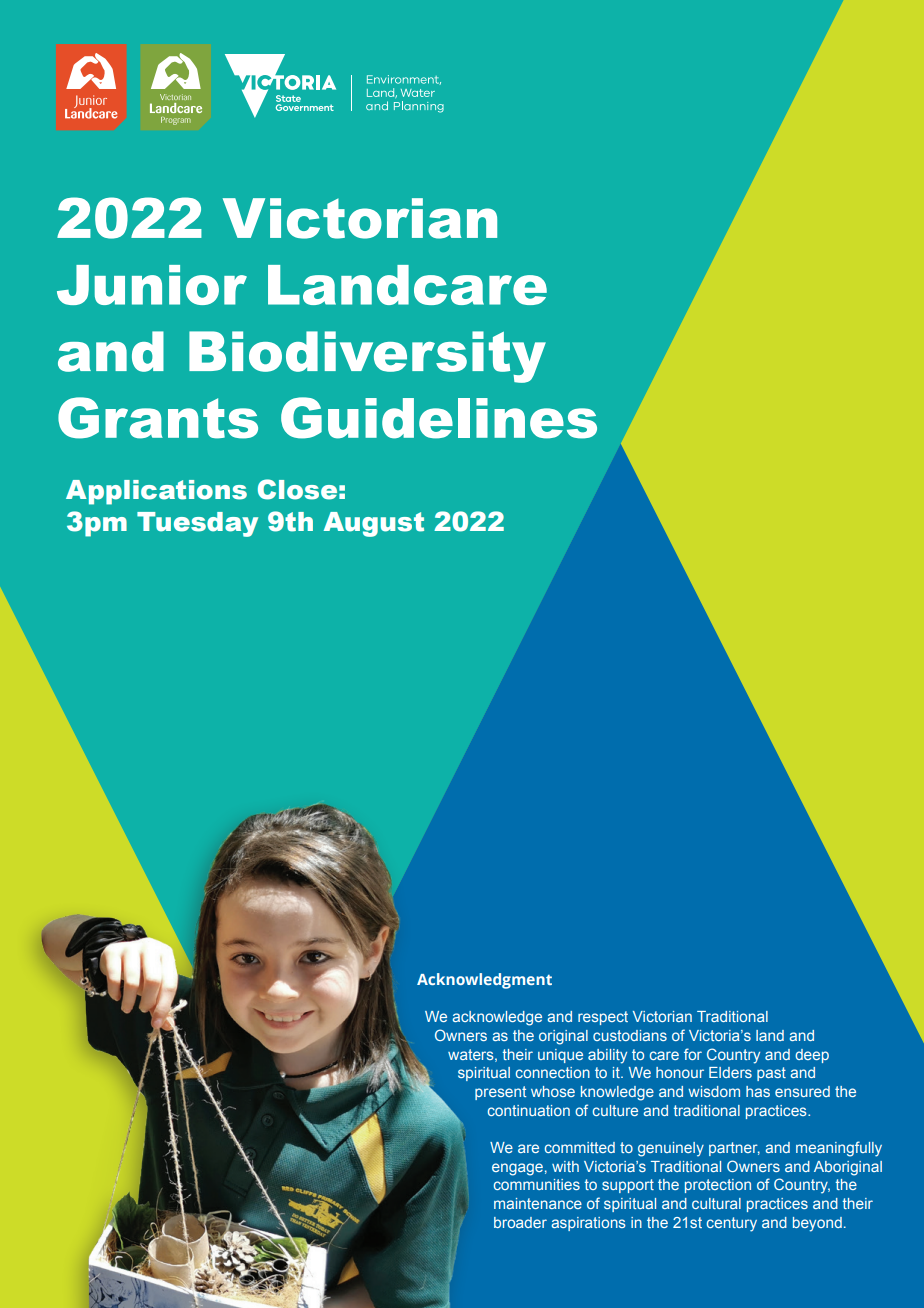 The width and height of the page is (924, 1308). Describe the element at coordinates (718, 1186) in the page. I see `protection` at that location.
